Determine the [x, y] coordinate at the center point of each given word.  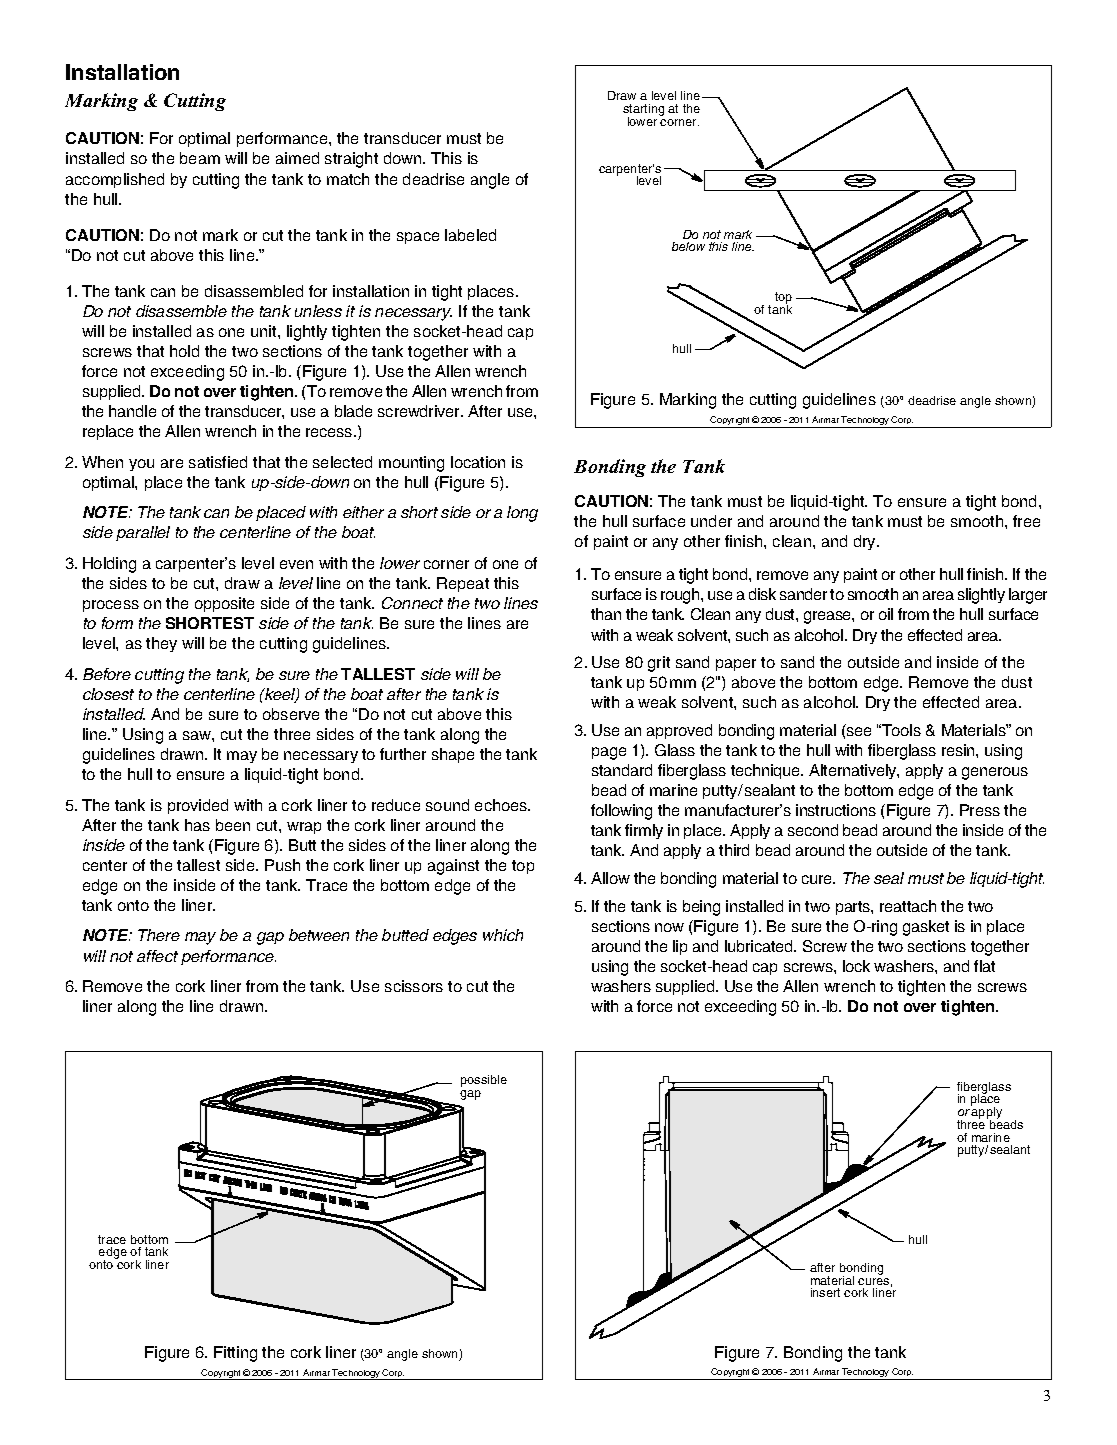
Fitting [235, 1354]
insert [825, 1292]
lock [856, 966]
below [688, 246]
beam [200, 158]
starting [643, 111]
